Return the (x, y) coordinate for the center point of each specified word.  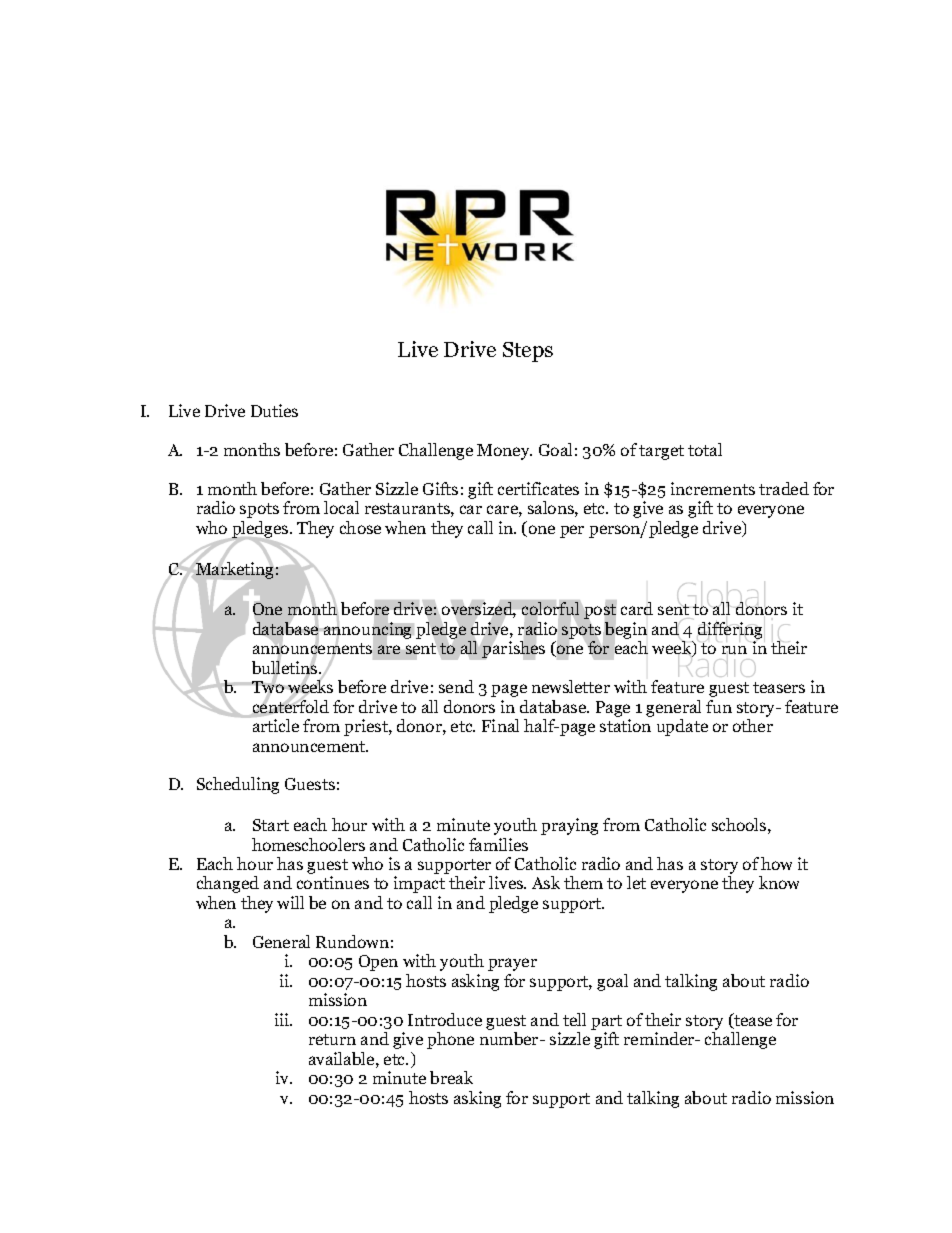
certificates (538, 488)
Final (500, 725)
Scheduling (238, 785)
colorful (550, 608)
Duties (274, 410)
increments (713, 488)
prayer (512, 964)
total (705, 449)
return (332, 1039)
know (779, 882)
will (290, 902)
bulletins (286, 668)
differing (731, 630)
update (682, 727)
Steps (528, 352)
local (341, 507)
